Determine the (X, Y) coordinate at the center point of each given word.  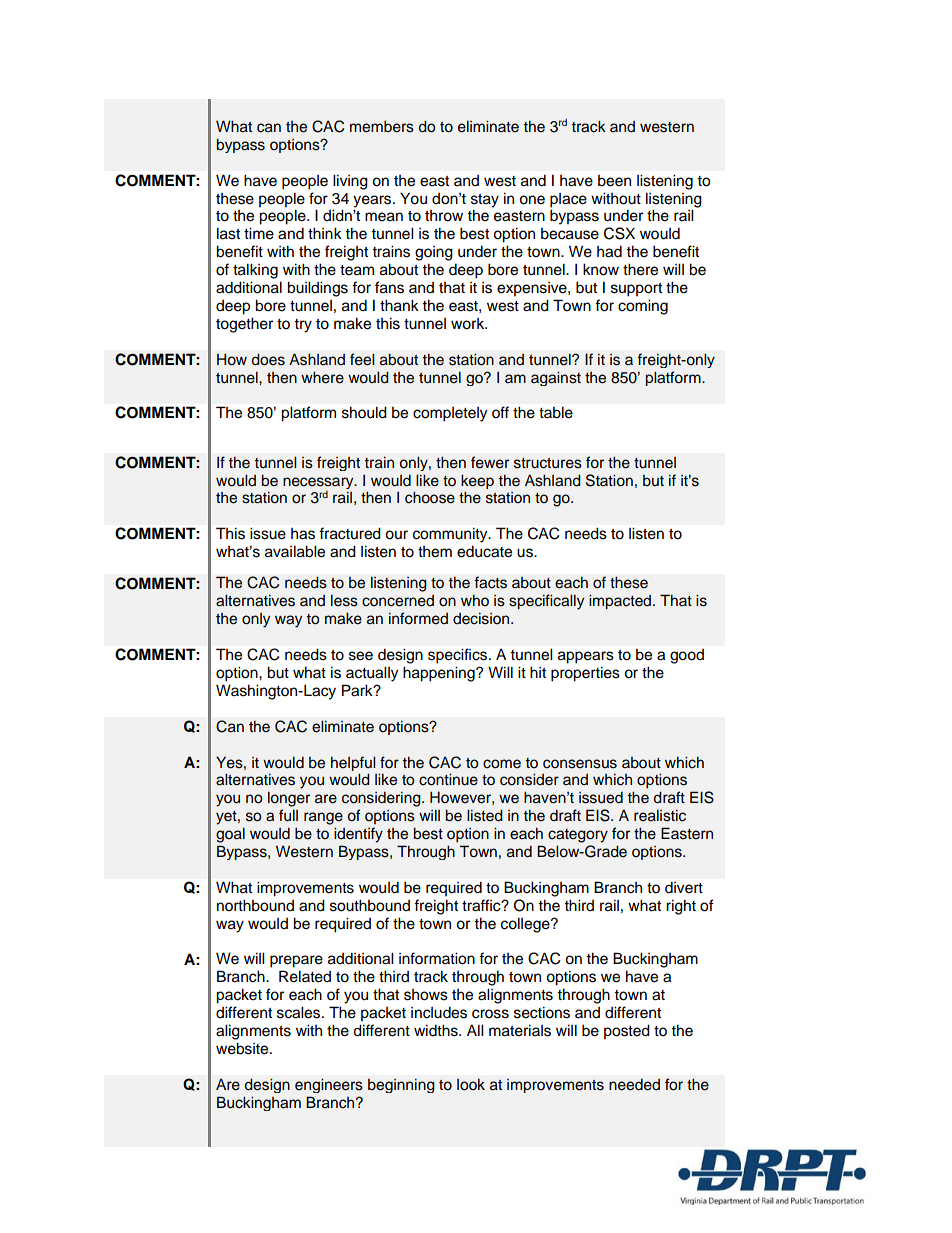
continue (448, 779)
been (614, 181)
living (350, 182)
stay (485, 201)
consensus (580, 764)
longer (289, 799)
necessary (319, 483)
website (243, 1048)
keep (477, 481)
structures (548, 463)
